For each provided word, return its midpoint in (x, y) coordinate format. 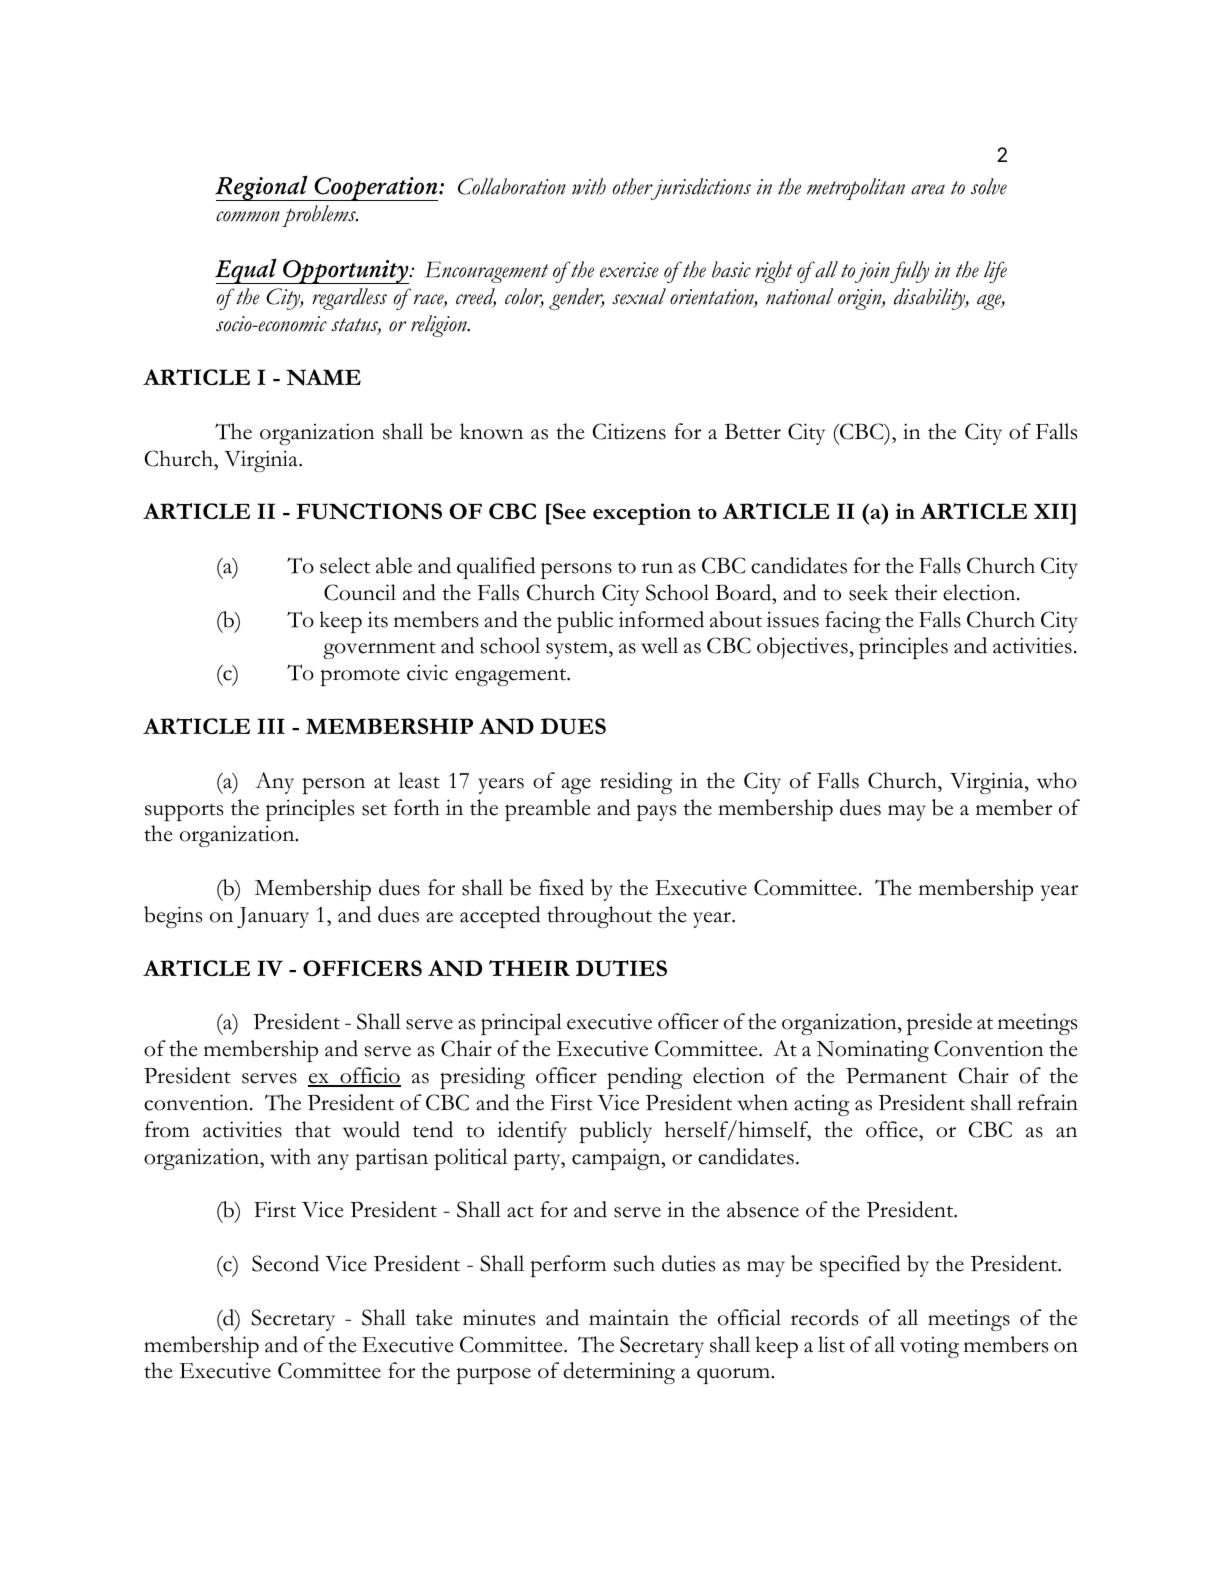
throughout (599, 917)
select (345, 565)
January (273, 917)
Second (285, 1263)
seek (868, 592)
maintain (629, 1317)
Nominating (873, 1051)
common (248, 216)
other (633, 186)
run (657, 568)
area (928, 189)
